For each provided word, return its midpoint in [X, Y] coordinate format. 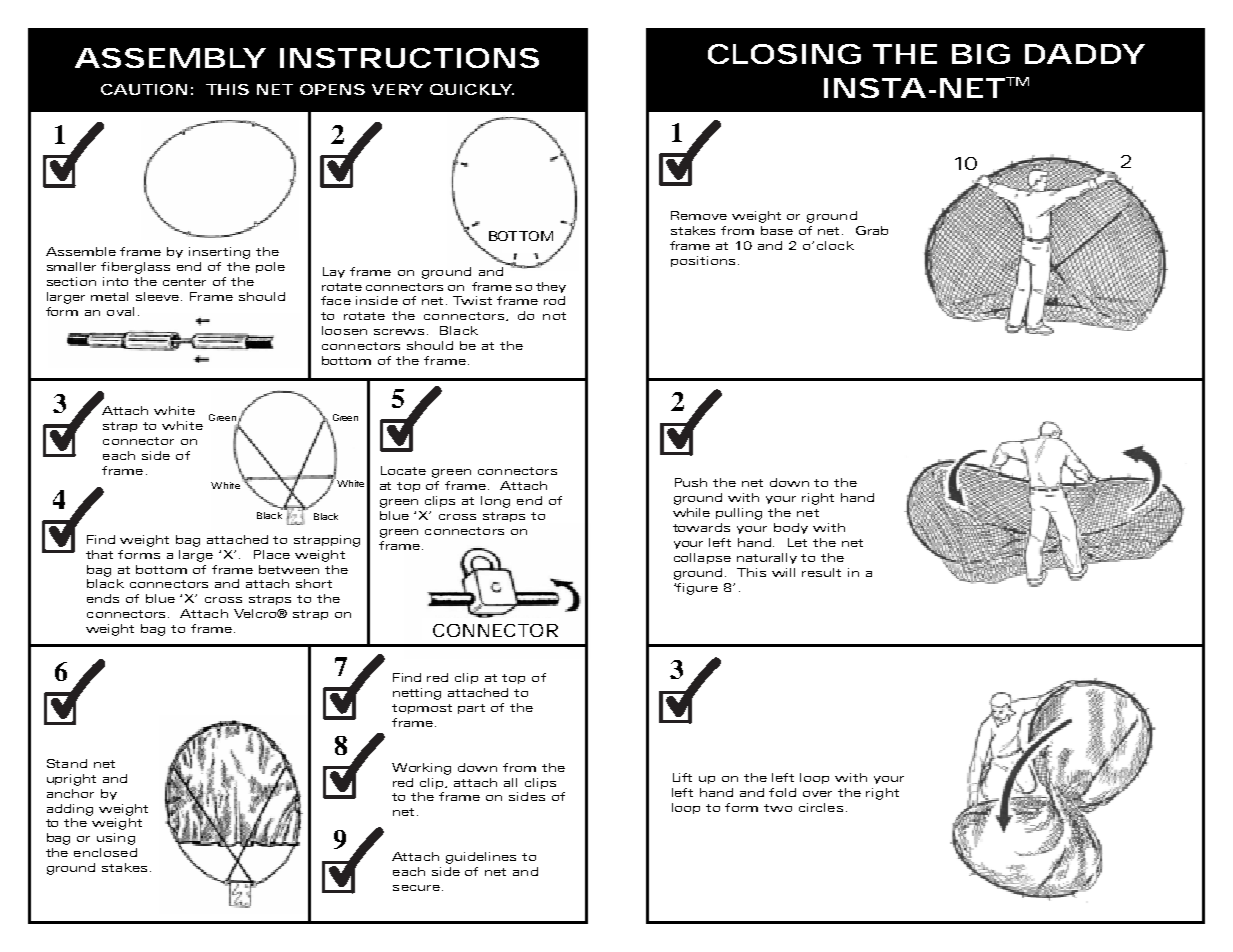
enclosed [105, 852]
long [495, 502]
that [99, 554]
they [551, 287]
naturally [767, 558]
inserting [219, 253]
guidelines [481, 858]
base [777, 230]
